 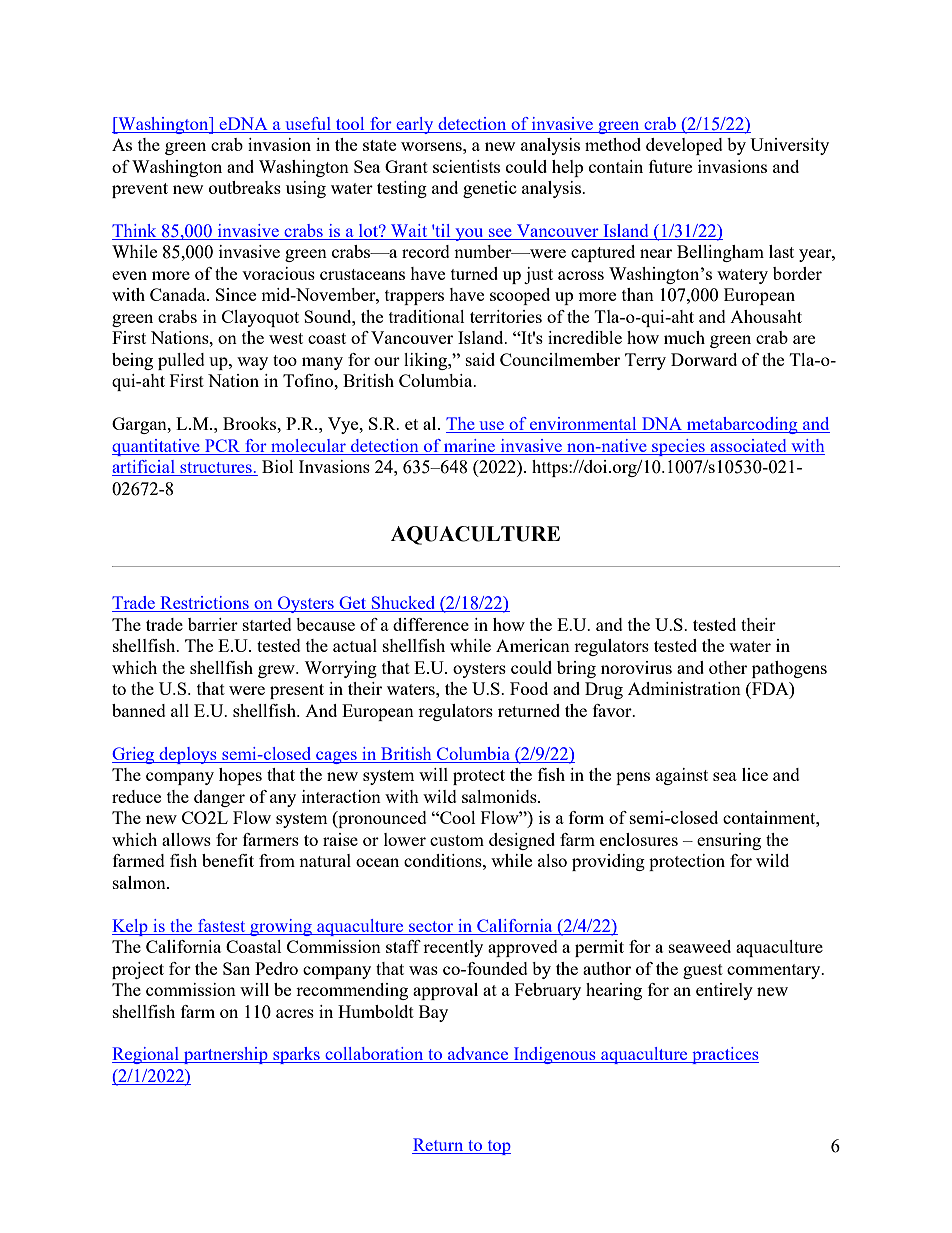 I want to click on deploys, so click(x=188, y=755).
